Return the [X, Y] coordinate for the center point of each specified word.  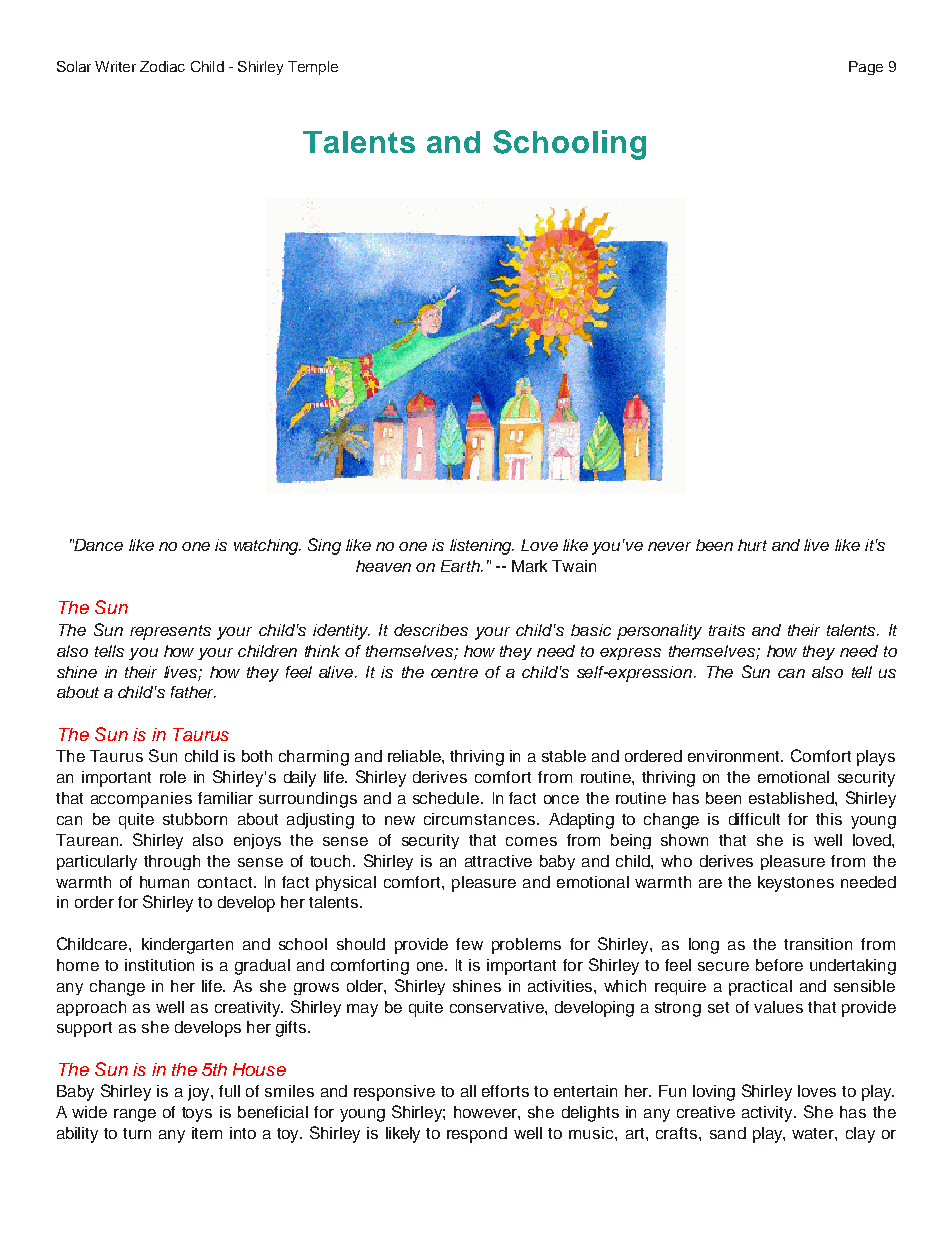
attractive [498, 861]
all [468, 1091]
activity [768, 1114]
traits [727, 630]
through [172, 862]
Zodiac [162, 66]
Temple [313, 68]
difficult [754, 819]
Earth [461, 566]
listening [482, 547]
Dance [98, 545]
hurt [752, 545]
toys [197, 1114]
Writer [115, 66]
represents [170, 632]
